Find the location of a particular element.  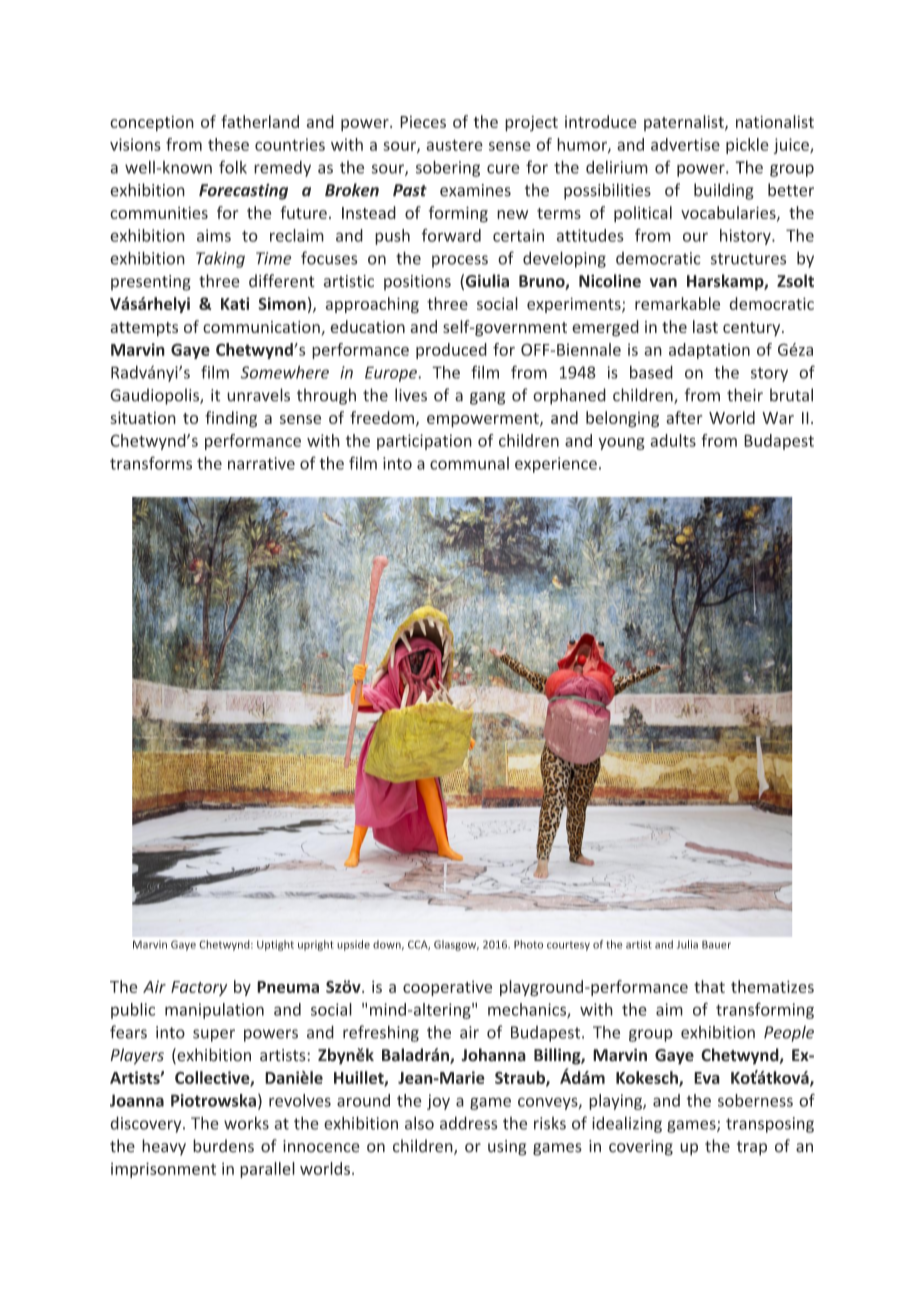

vocabularies is located at coordinates (729, 213).
